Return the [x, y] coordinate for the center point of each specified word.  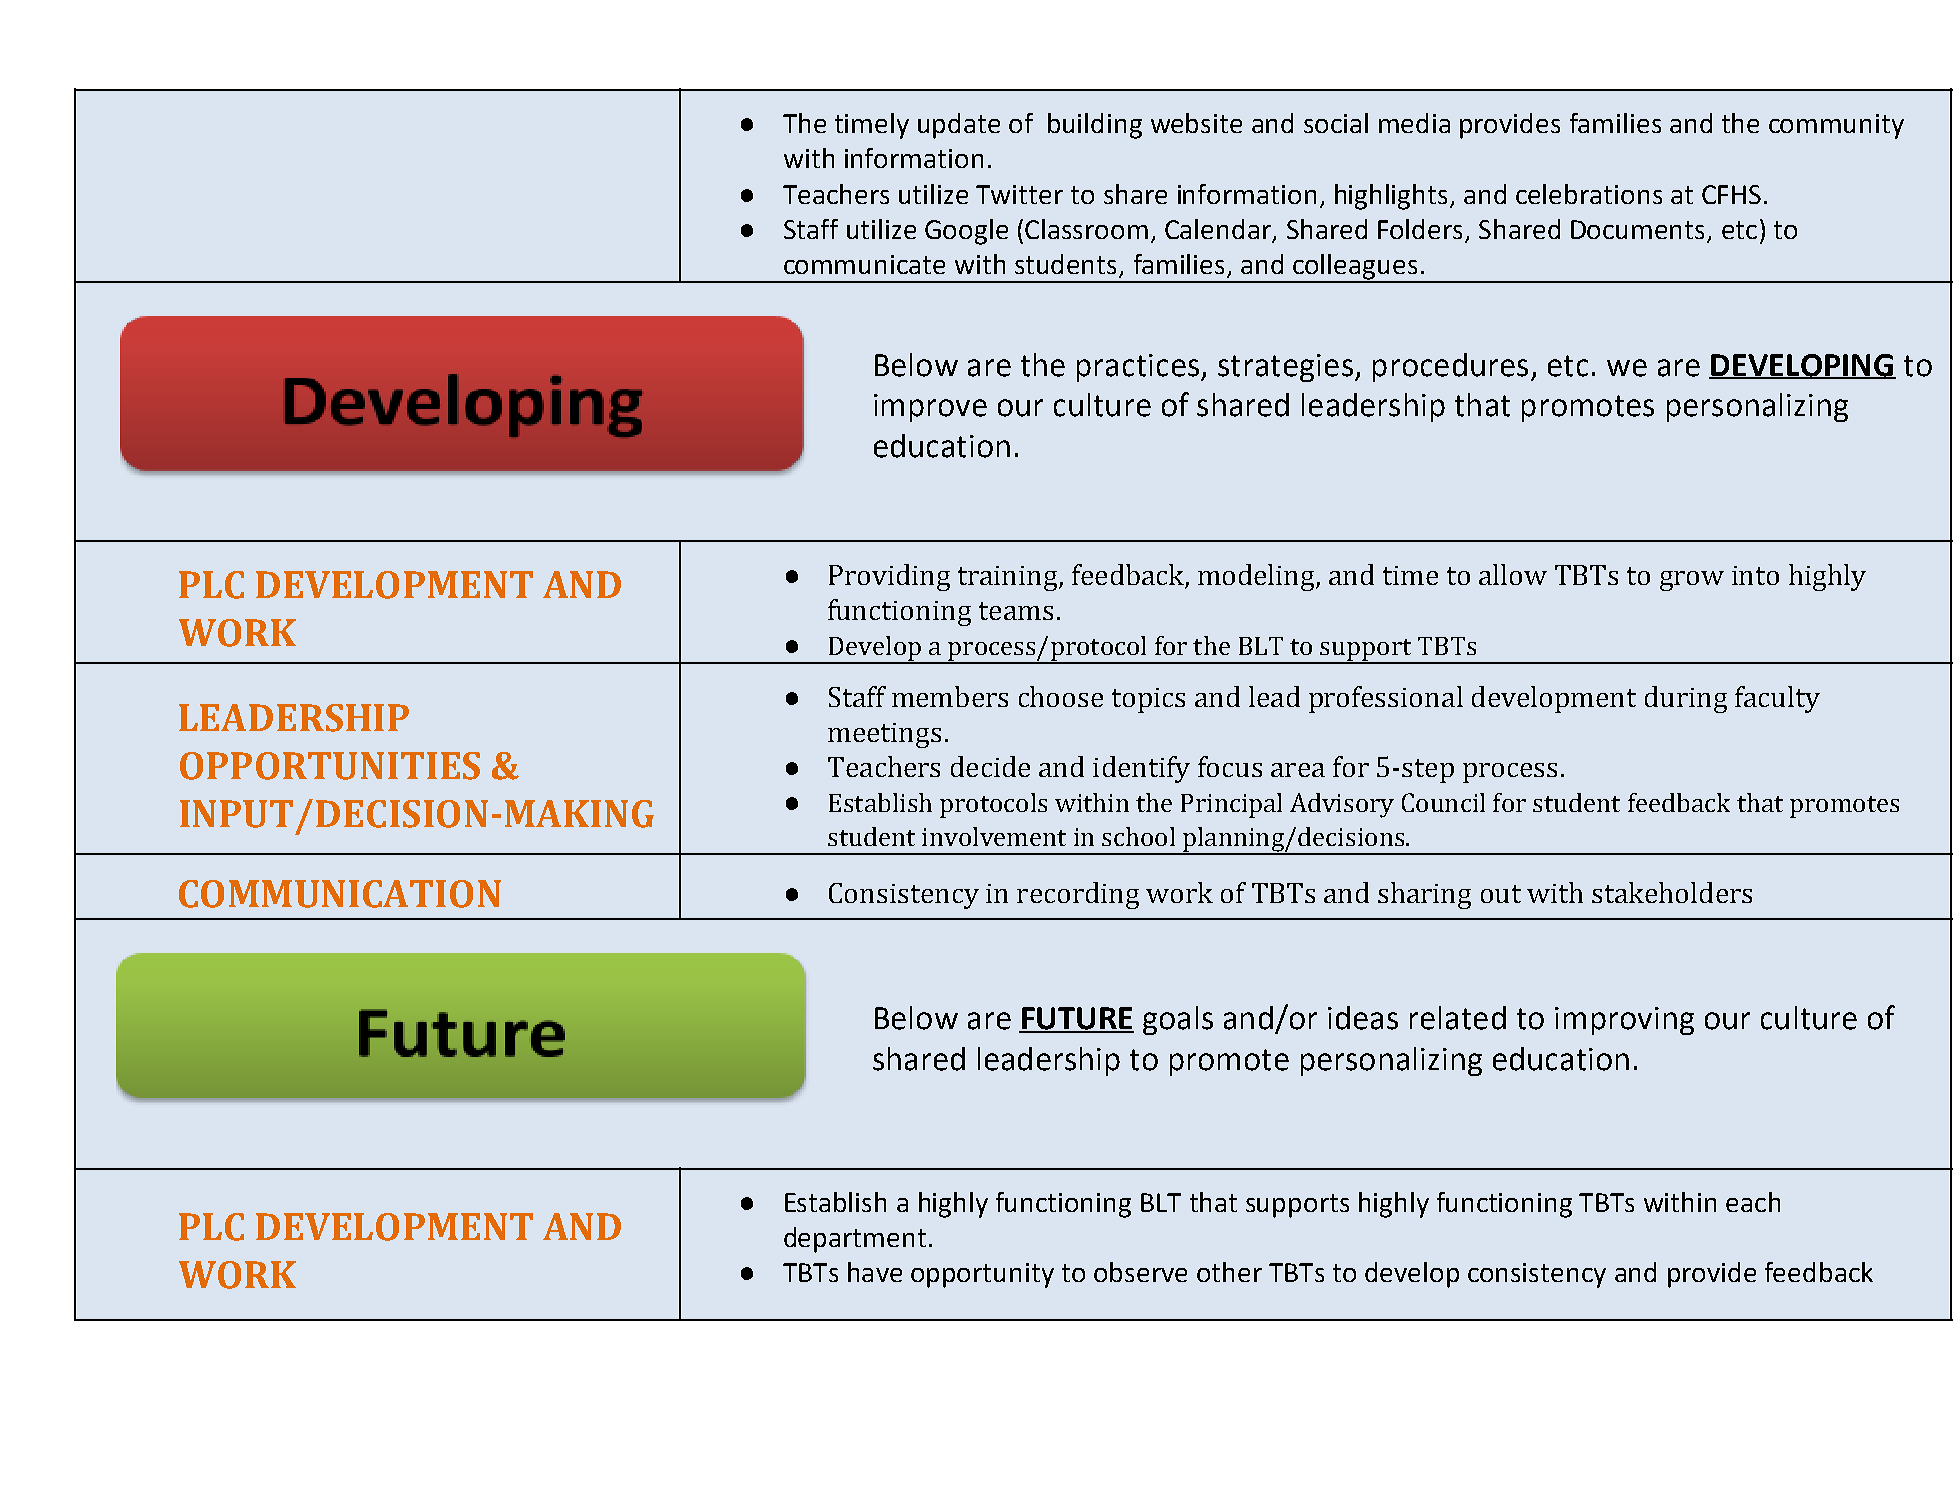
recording [1078, 895]
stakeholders [1672, 892]
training [1009, 578]
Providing [889, 577]
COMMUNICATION [340, 894]
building [1095, 126]
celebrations [1589, 194]
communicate [864, 264]
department [855, 1240]
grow [1692, 581]
